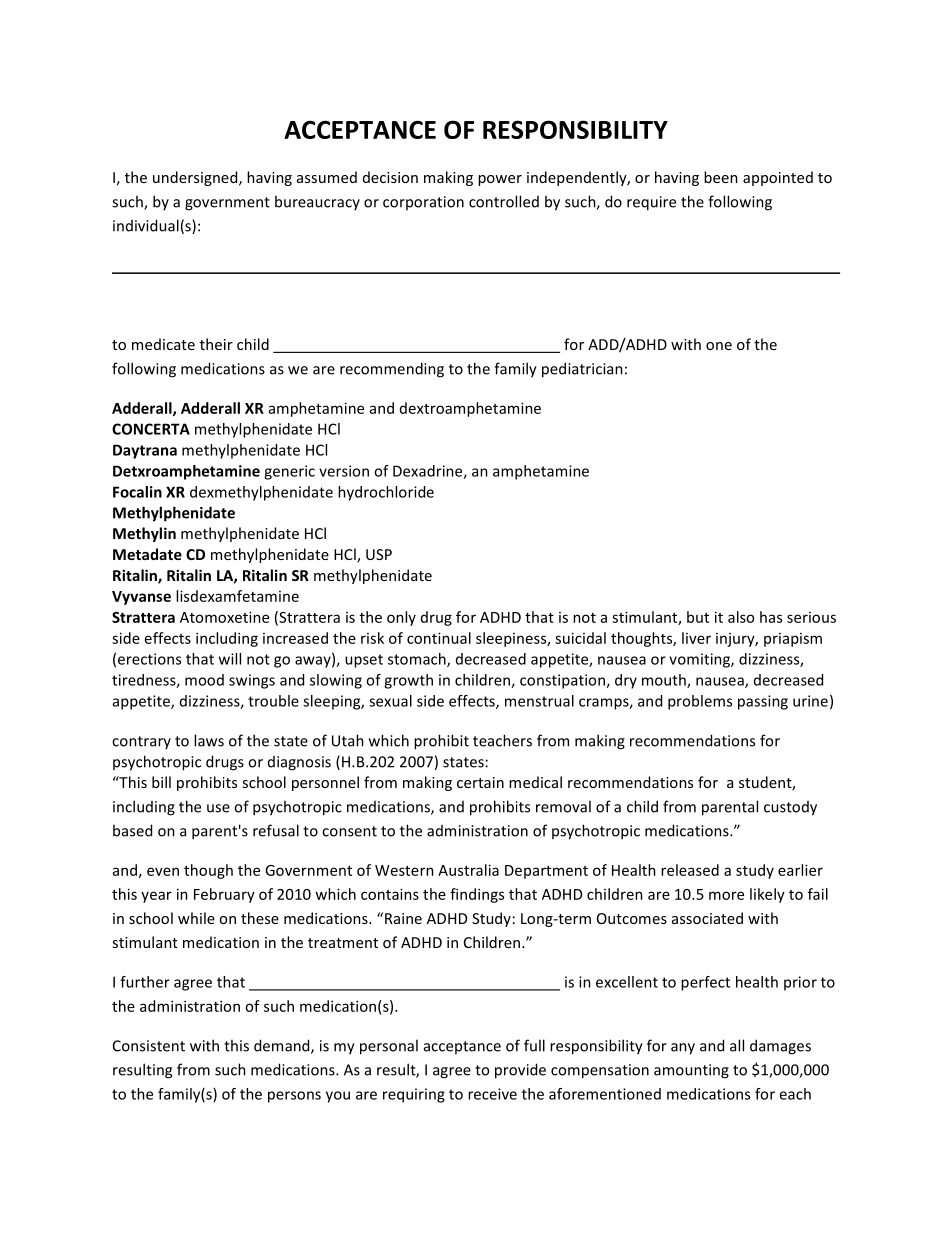 The image size is (952, 1233). I want to click on controlled, so click(504, 201).
